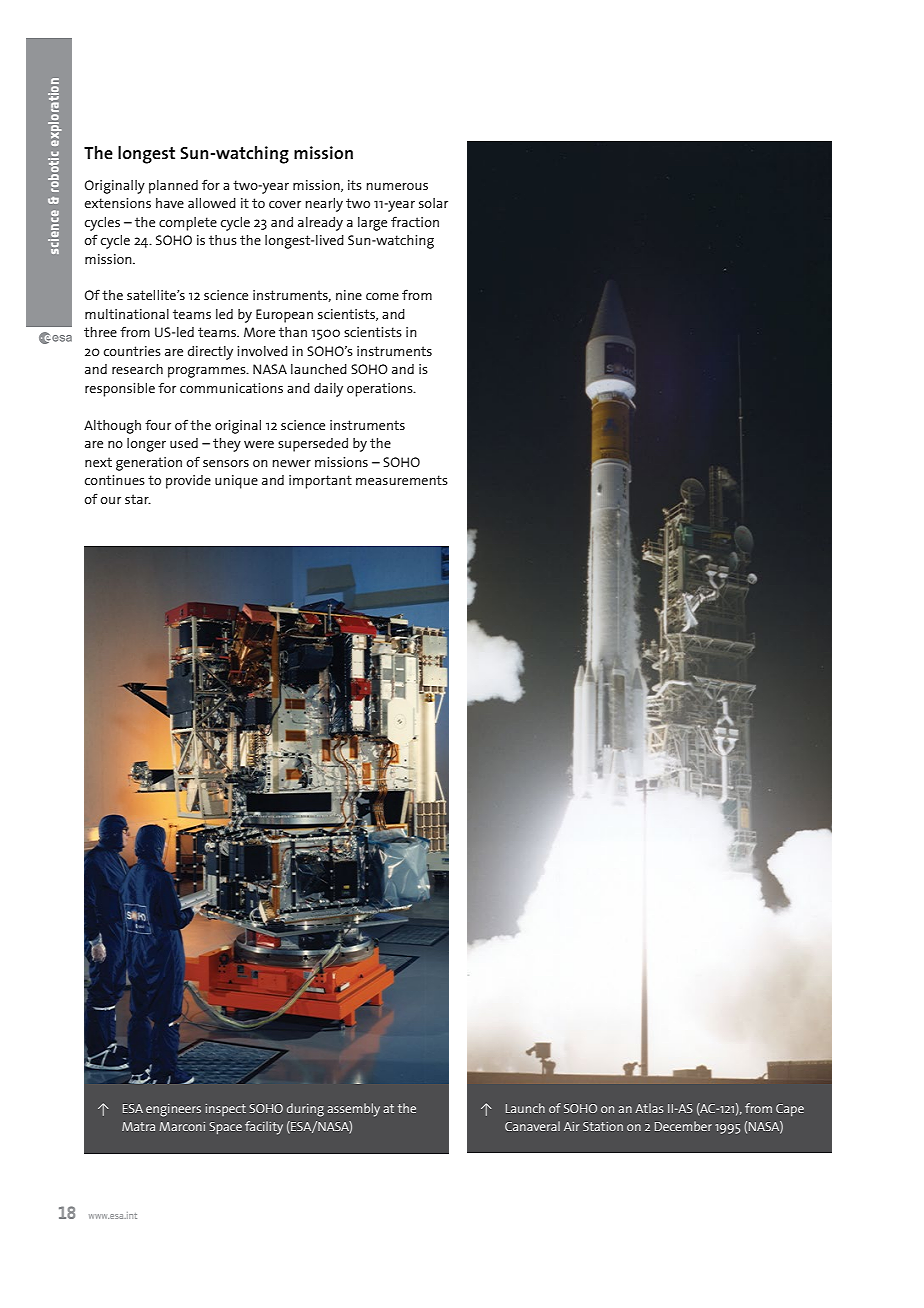 The width and height of the image is (924, 1308). Describe the element at coordinates (353, 1110) in the image. I see `assembly` at that location.
